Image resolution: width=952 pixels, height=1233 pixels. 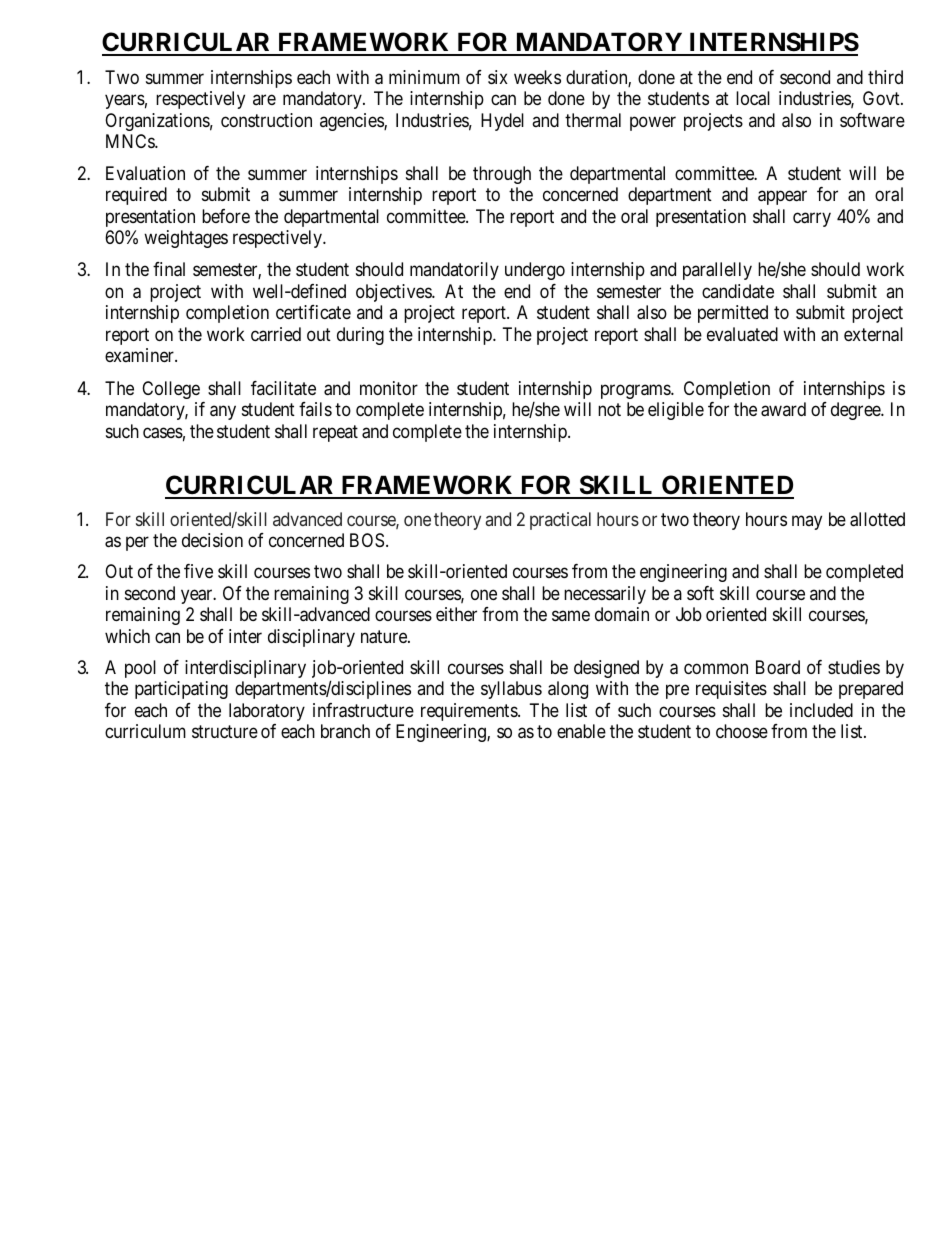 I want to click on laboratory, so click(x=267, y=712).
